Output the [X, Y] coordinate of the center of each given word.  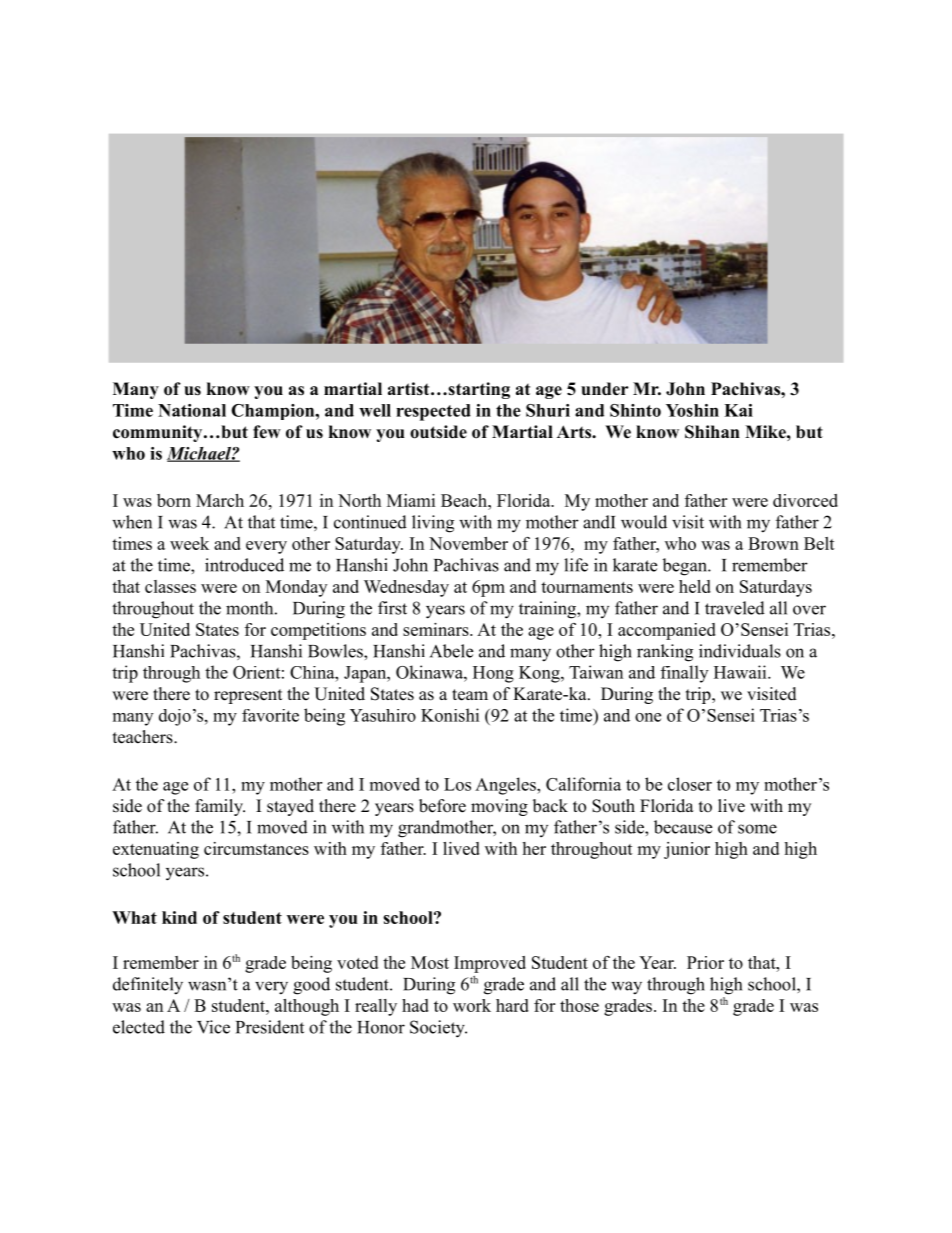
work [472, 1005]
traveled [735, 608]
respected [433, 412]
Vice [213, 1027]
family [220, 807]
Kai [738, 410]
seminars [437, 629]
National [192, 410]
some [757, 829]
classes [170, 586]
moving [499, 807]
